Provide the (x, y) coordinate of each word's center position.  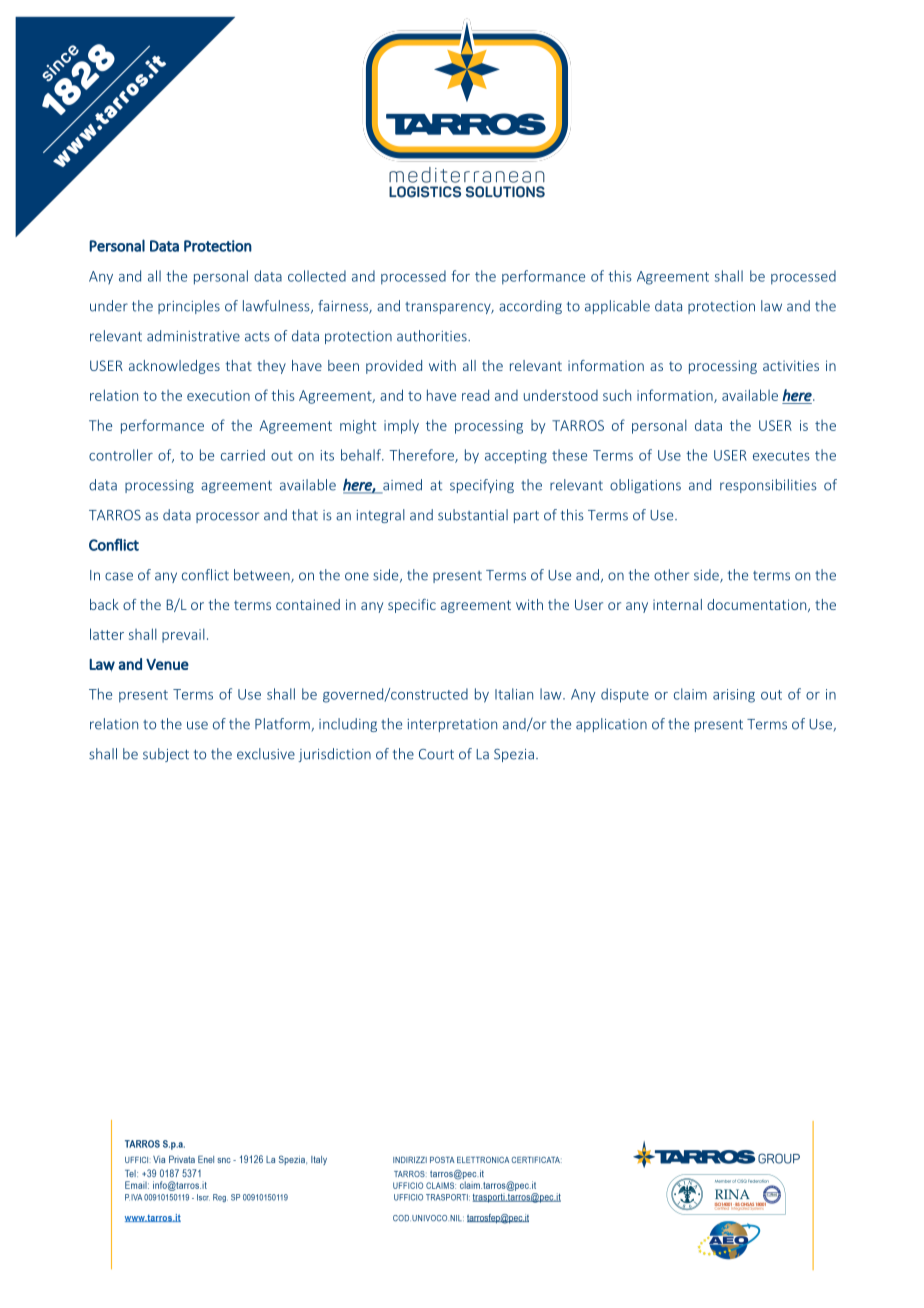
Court (436, 754)
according (530, 307)
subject (166, 755)
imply (401, 427)
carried (243, 455)
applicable (617, 307)
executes (781, 456)
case (119, 576)
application (611, 725)
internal (677, 604)
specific (412, 606)
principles (189, 307)
